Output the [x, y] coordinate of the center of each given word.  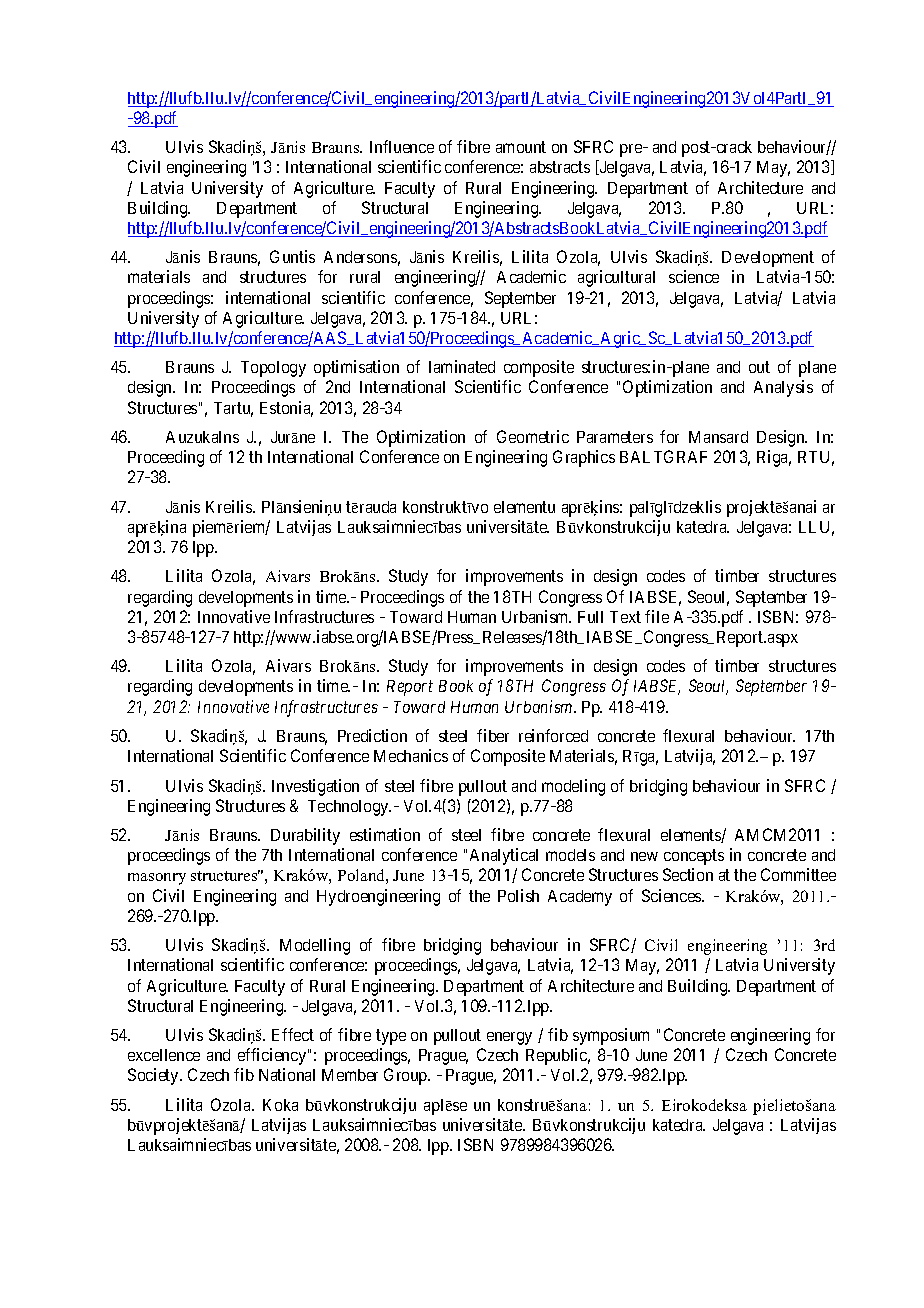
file [657, 616]
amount [521, 147]
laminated [462, 366]
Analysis [783, 388]
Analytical [504, 856]
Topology [273, 369]
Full [590, 617]
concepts [694, 857]
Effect [293, 1034]
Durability [305, 836]
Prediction [372, 735]
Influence [402, 146]
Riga [774, 458]
